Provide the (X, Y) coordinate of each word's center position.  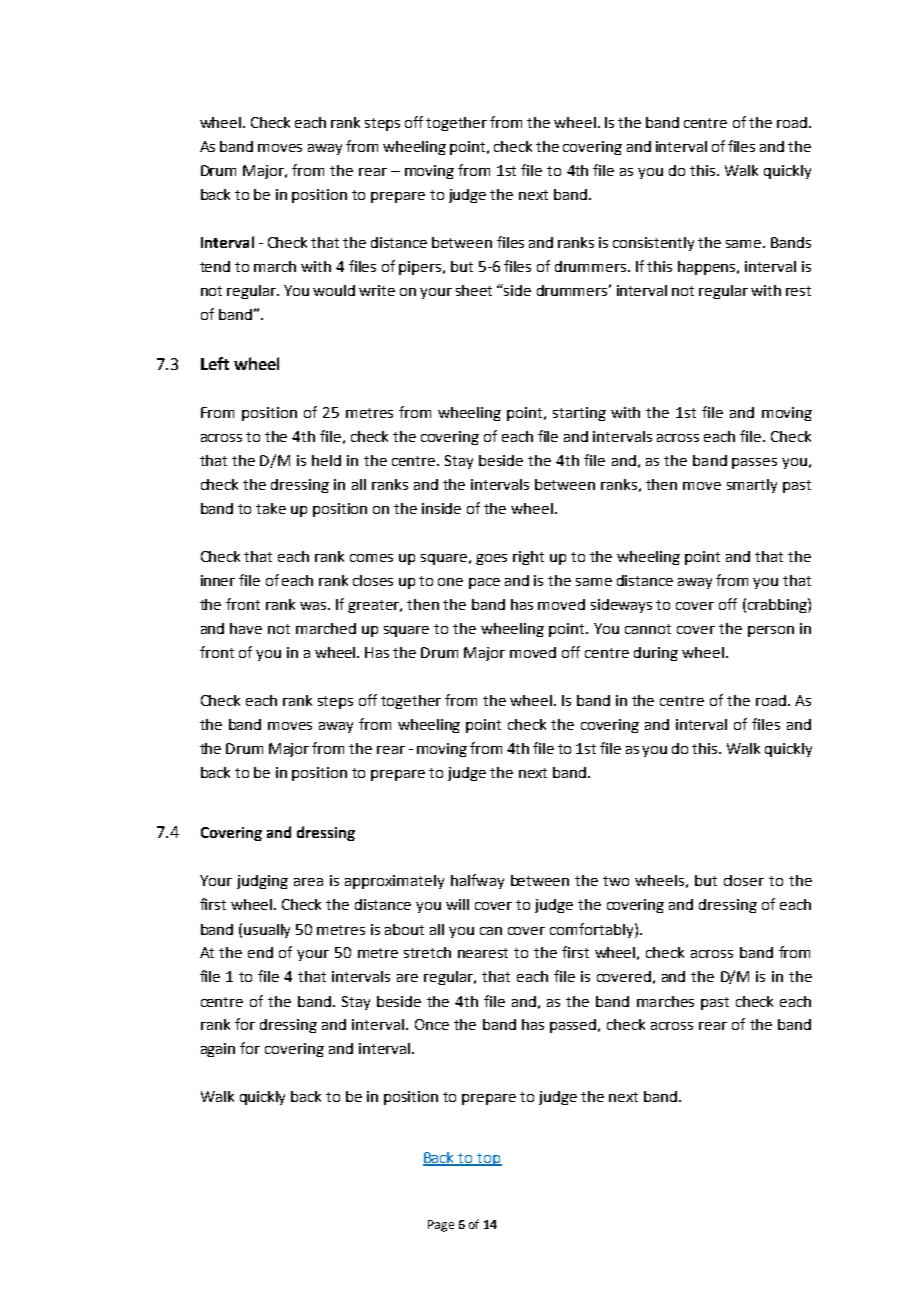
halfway (477, 881)
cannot (648, 629)
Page (441, 1226)
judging (262, 882)
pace (484, 583)
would (334, 290)
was (315, 606)
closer (744, 880)
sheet (474, 290)
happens (708, 268)
